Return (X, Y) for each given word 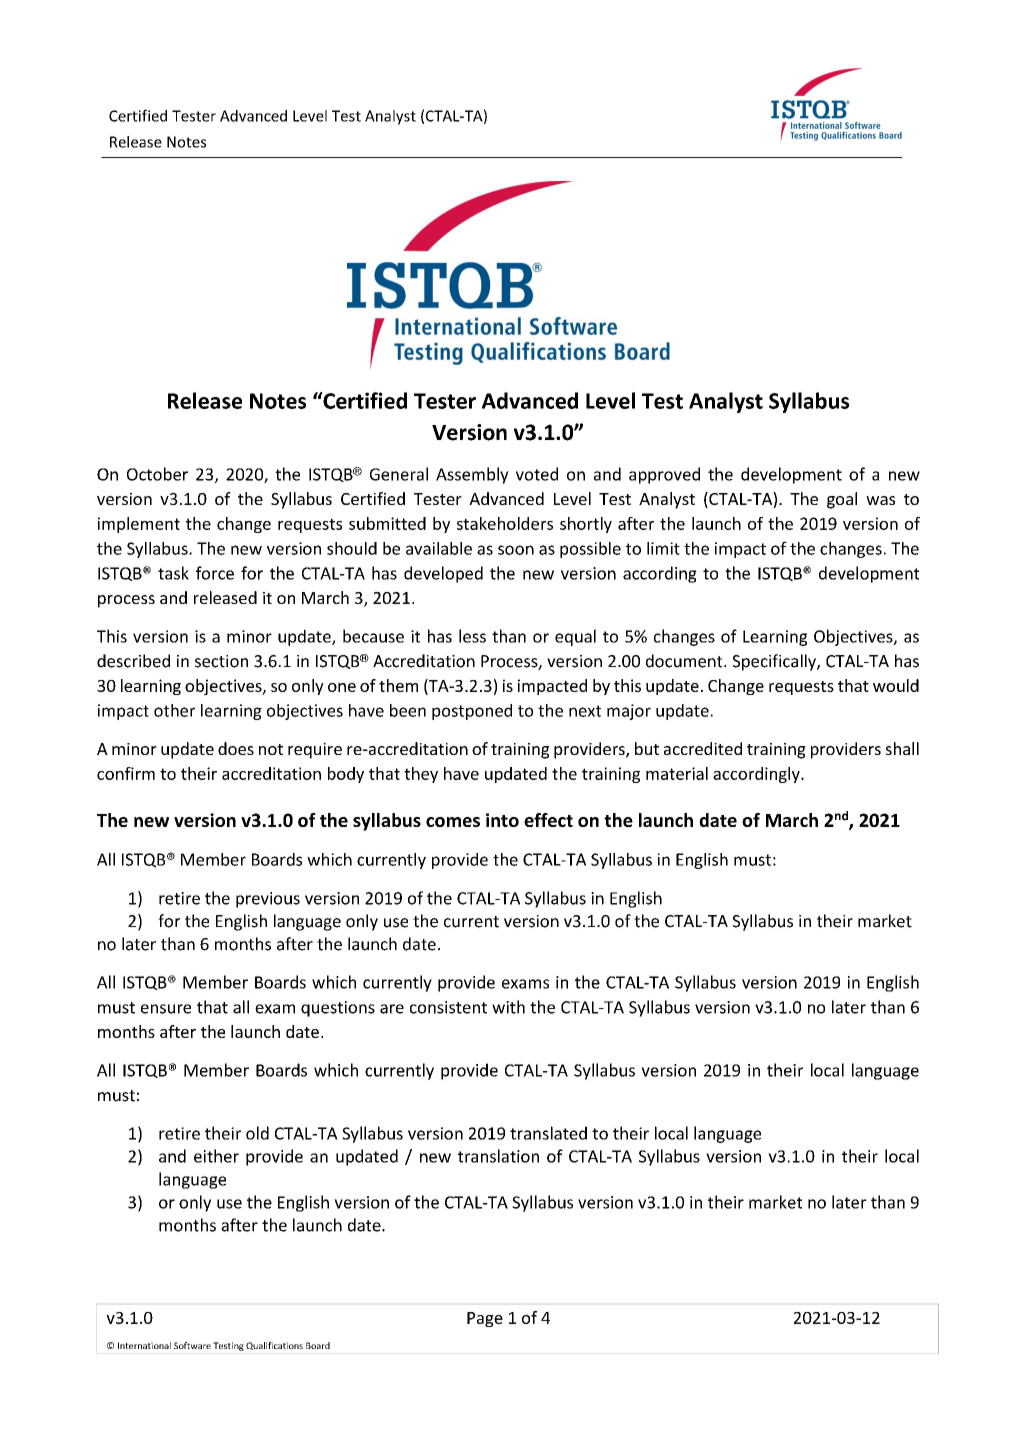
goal (842, 500)
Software (192, 1345)
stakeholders (505, 523)
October (157, 474)
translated (548, 1133)
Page (485, 1319)
